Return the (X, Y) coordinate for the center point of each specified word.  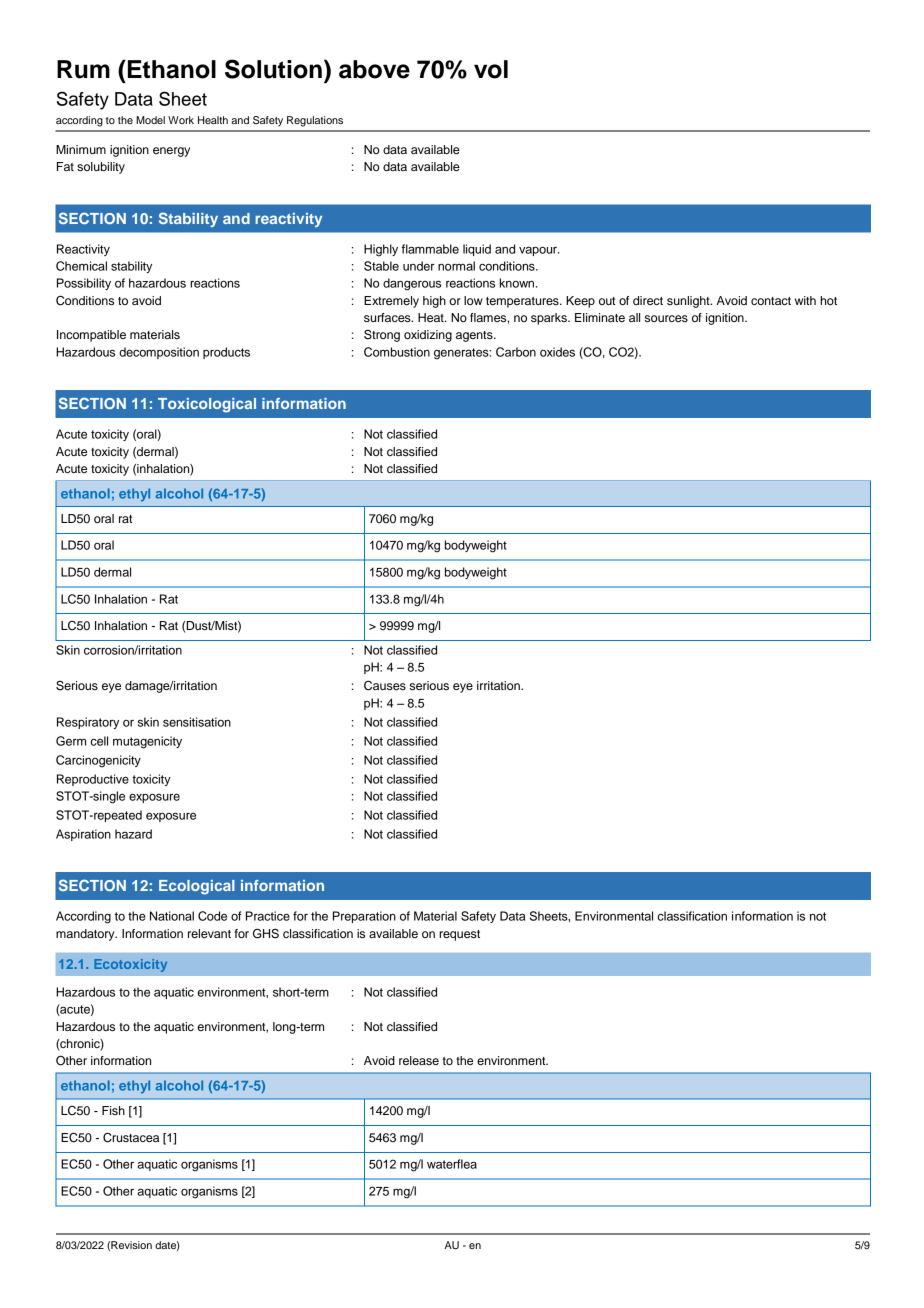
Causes (385, 686)
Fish (113, 1110)
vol (491, 69)
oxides (557, 352)
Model (150, 120)
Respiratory (88, 723)
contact (771, 301)
